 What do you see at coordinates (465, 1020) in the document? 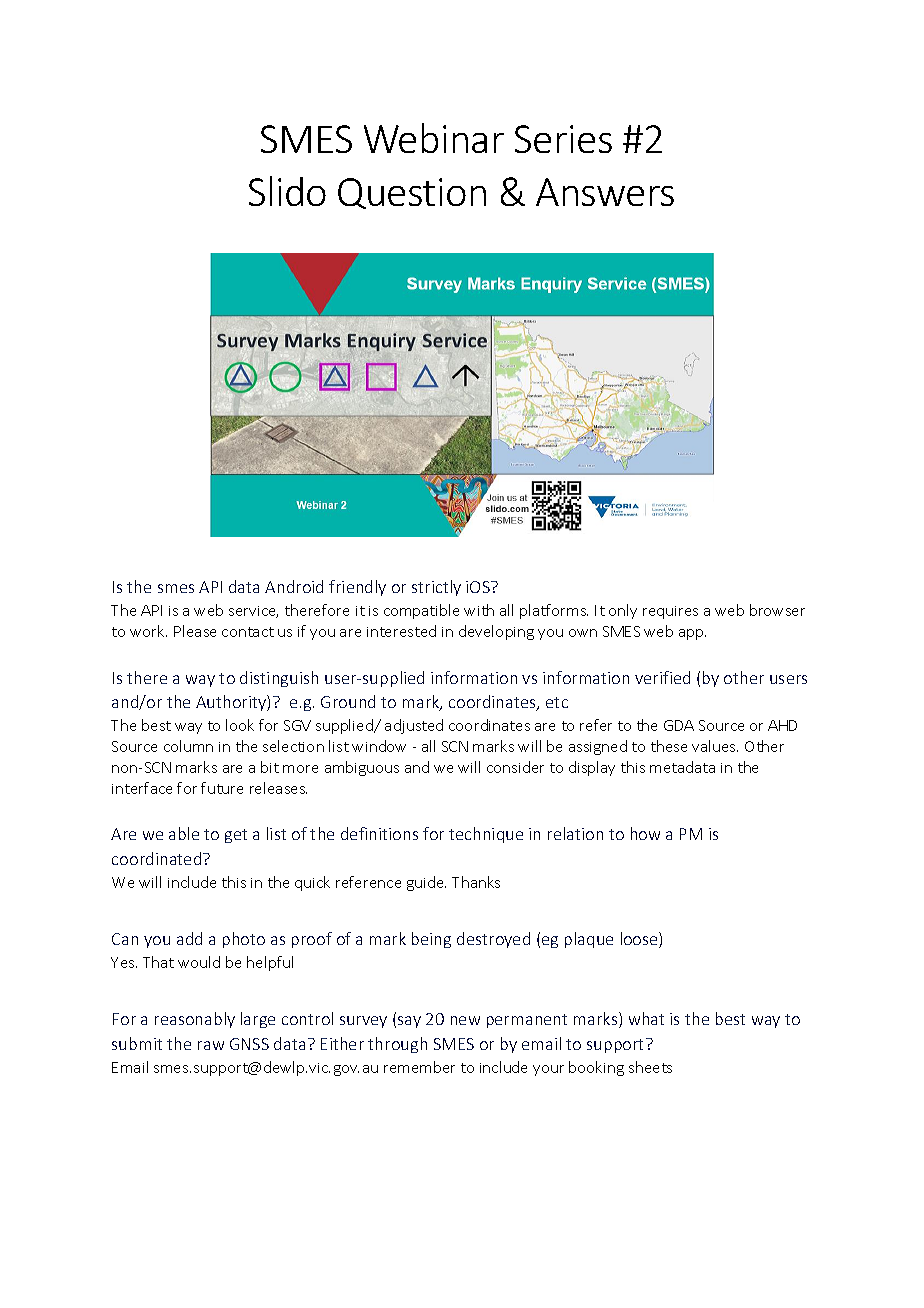
I see `new` at bounding box center [465, 1020].
